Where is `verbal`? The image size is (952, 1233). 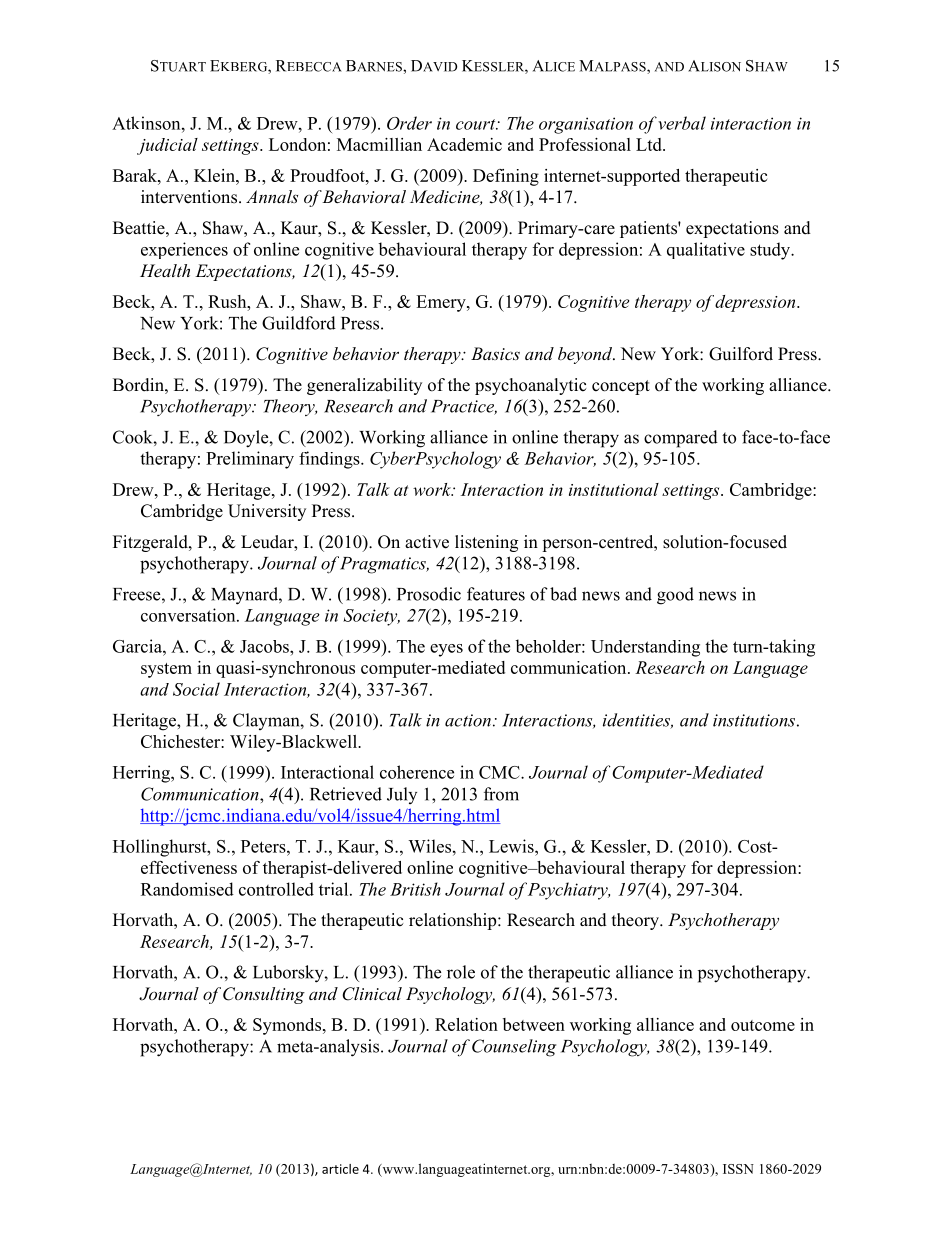 verbal is located at coordinates (682, 123).
